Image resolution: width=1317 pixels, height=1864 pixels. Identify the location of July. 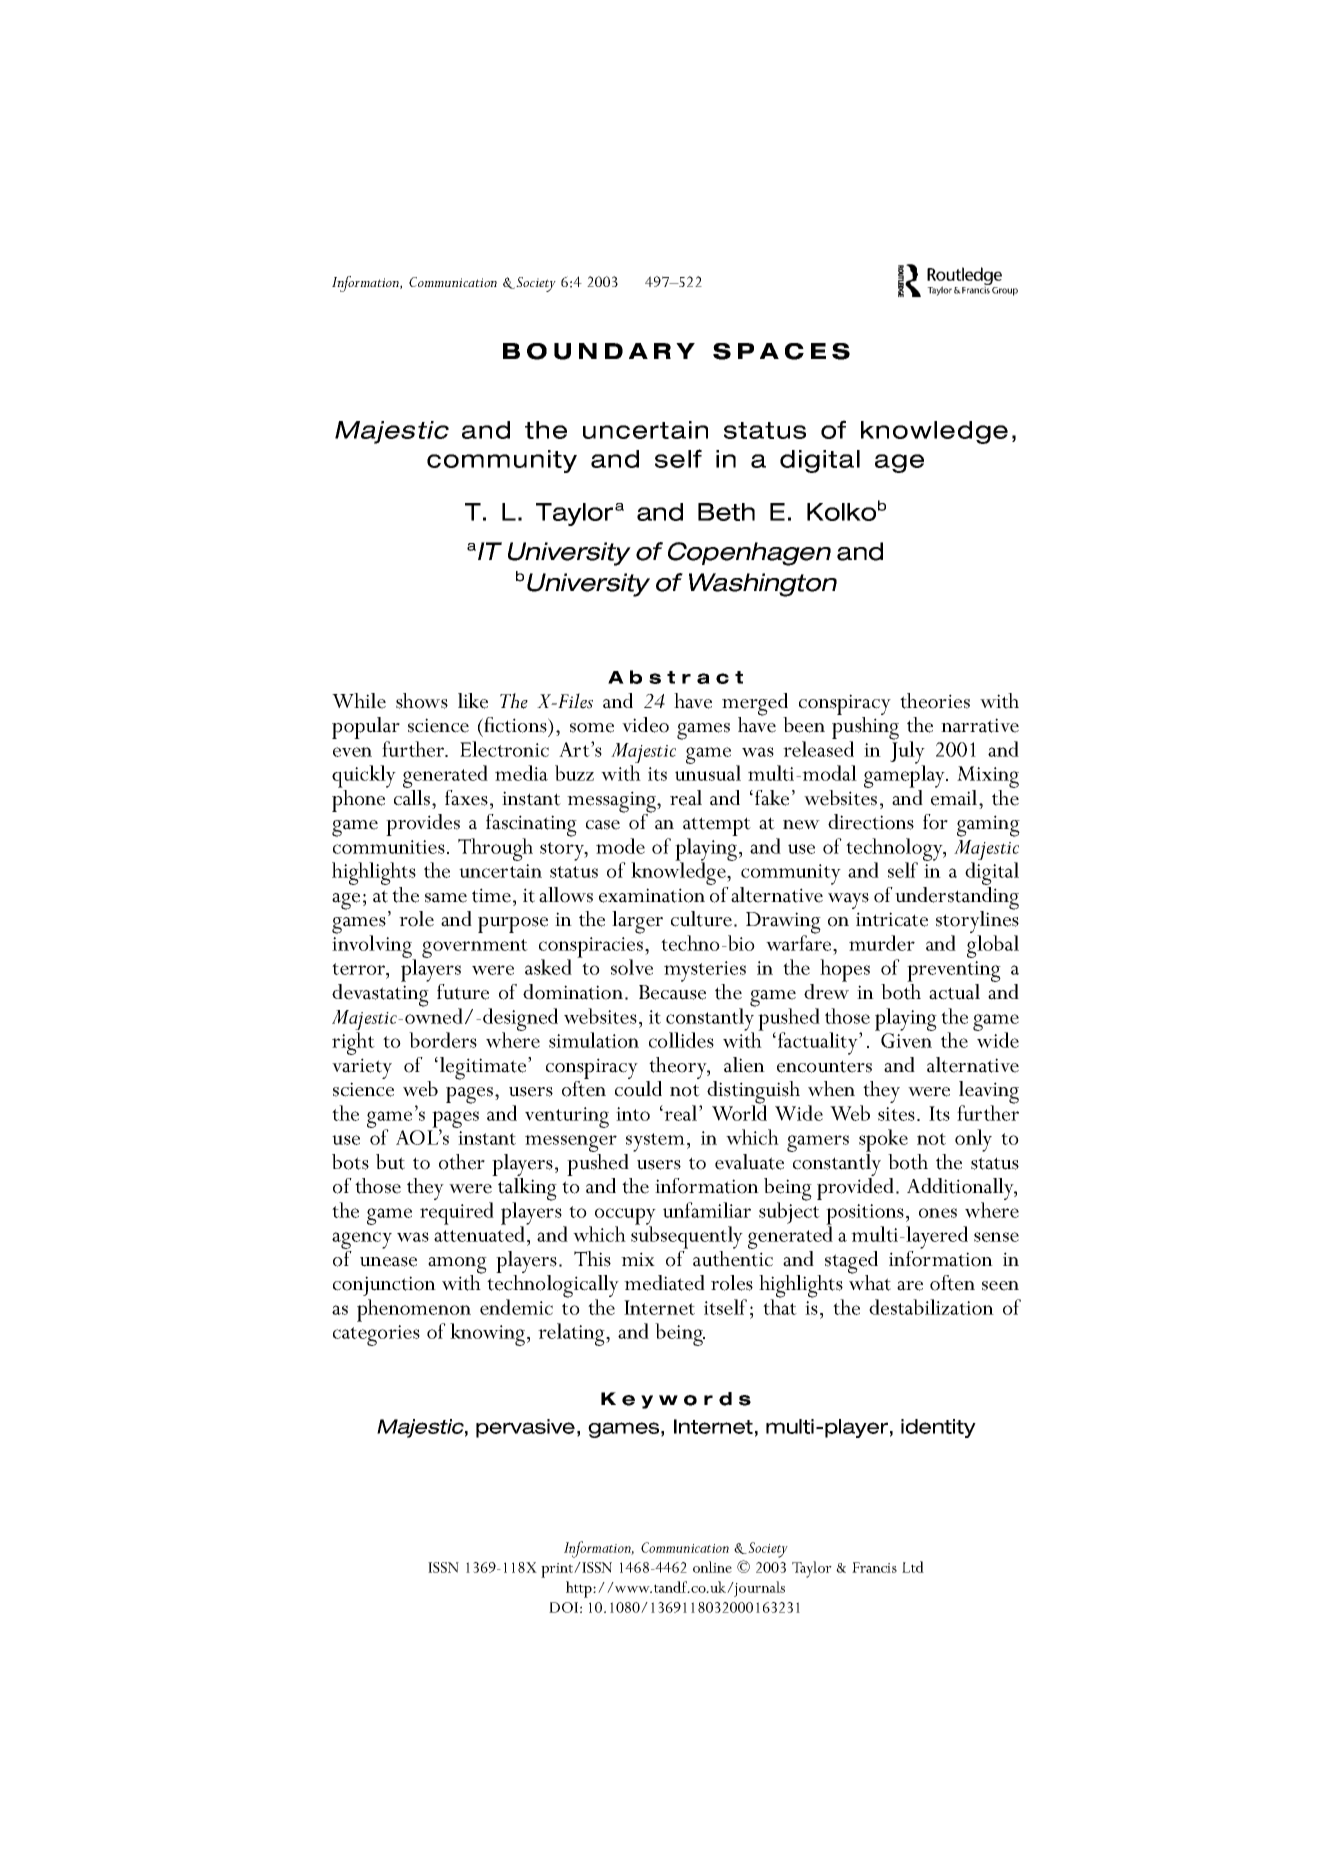
(907, 752).
